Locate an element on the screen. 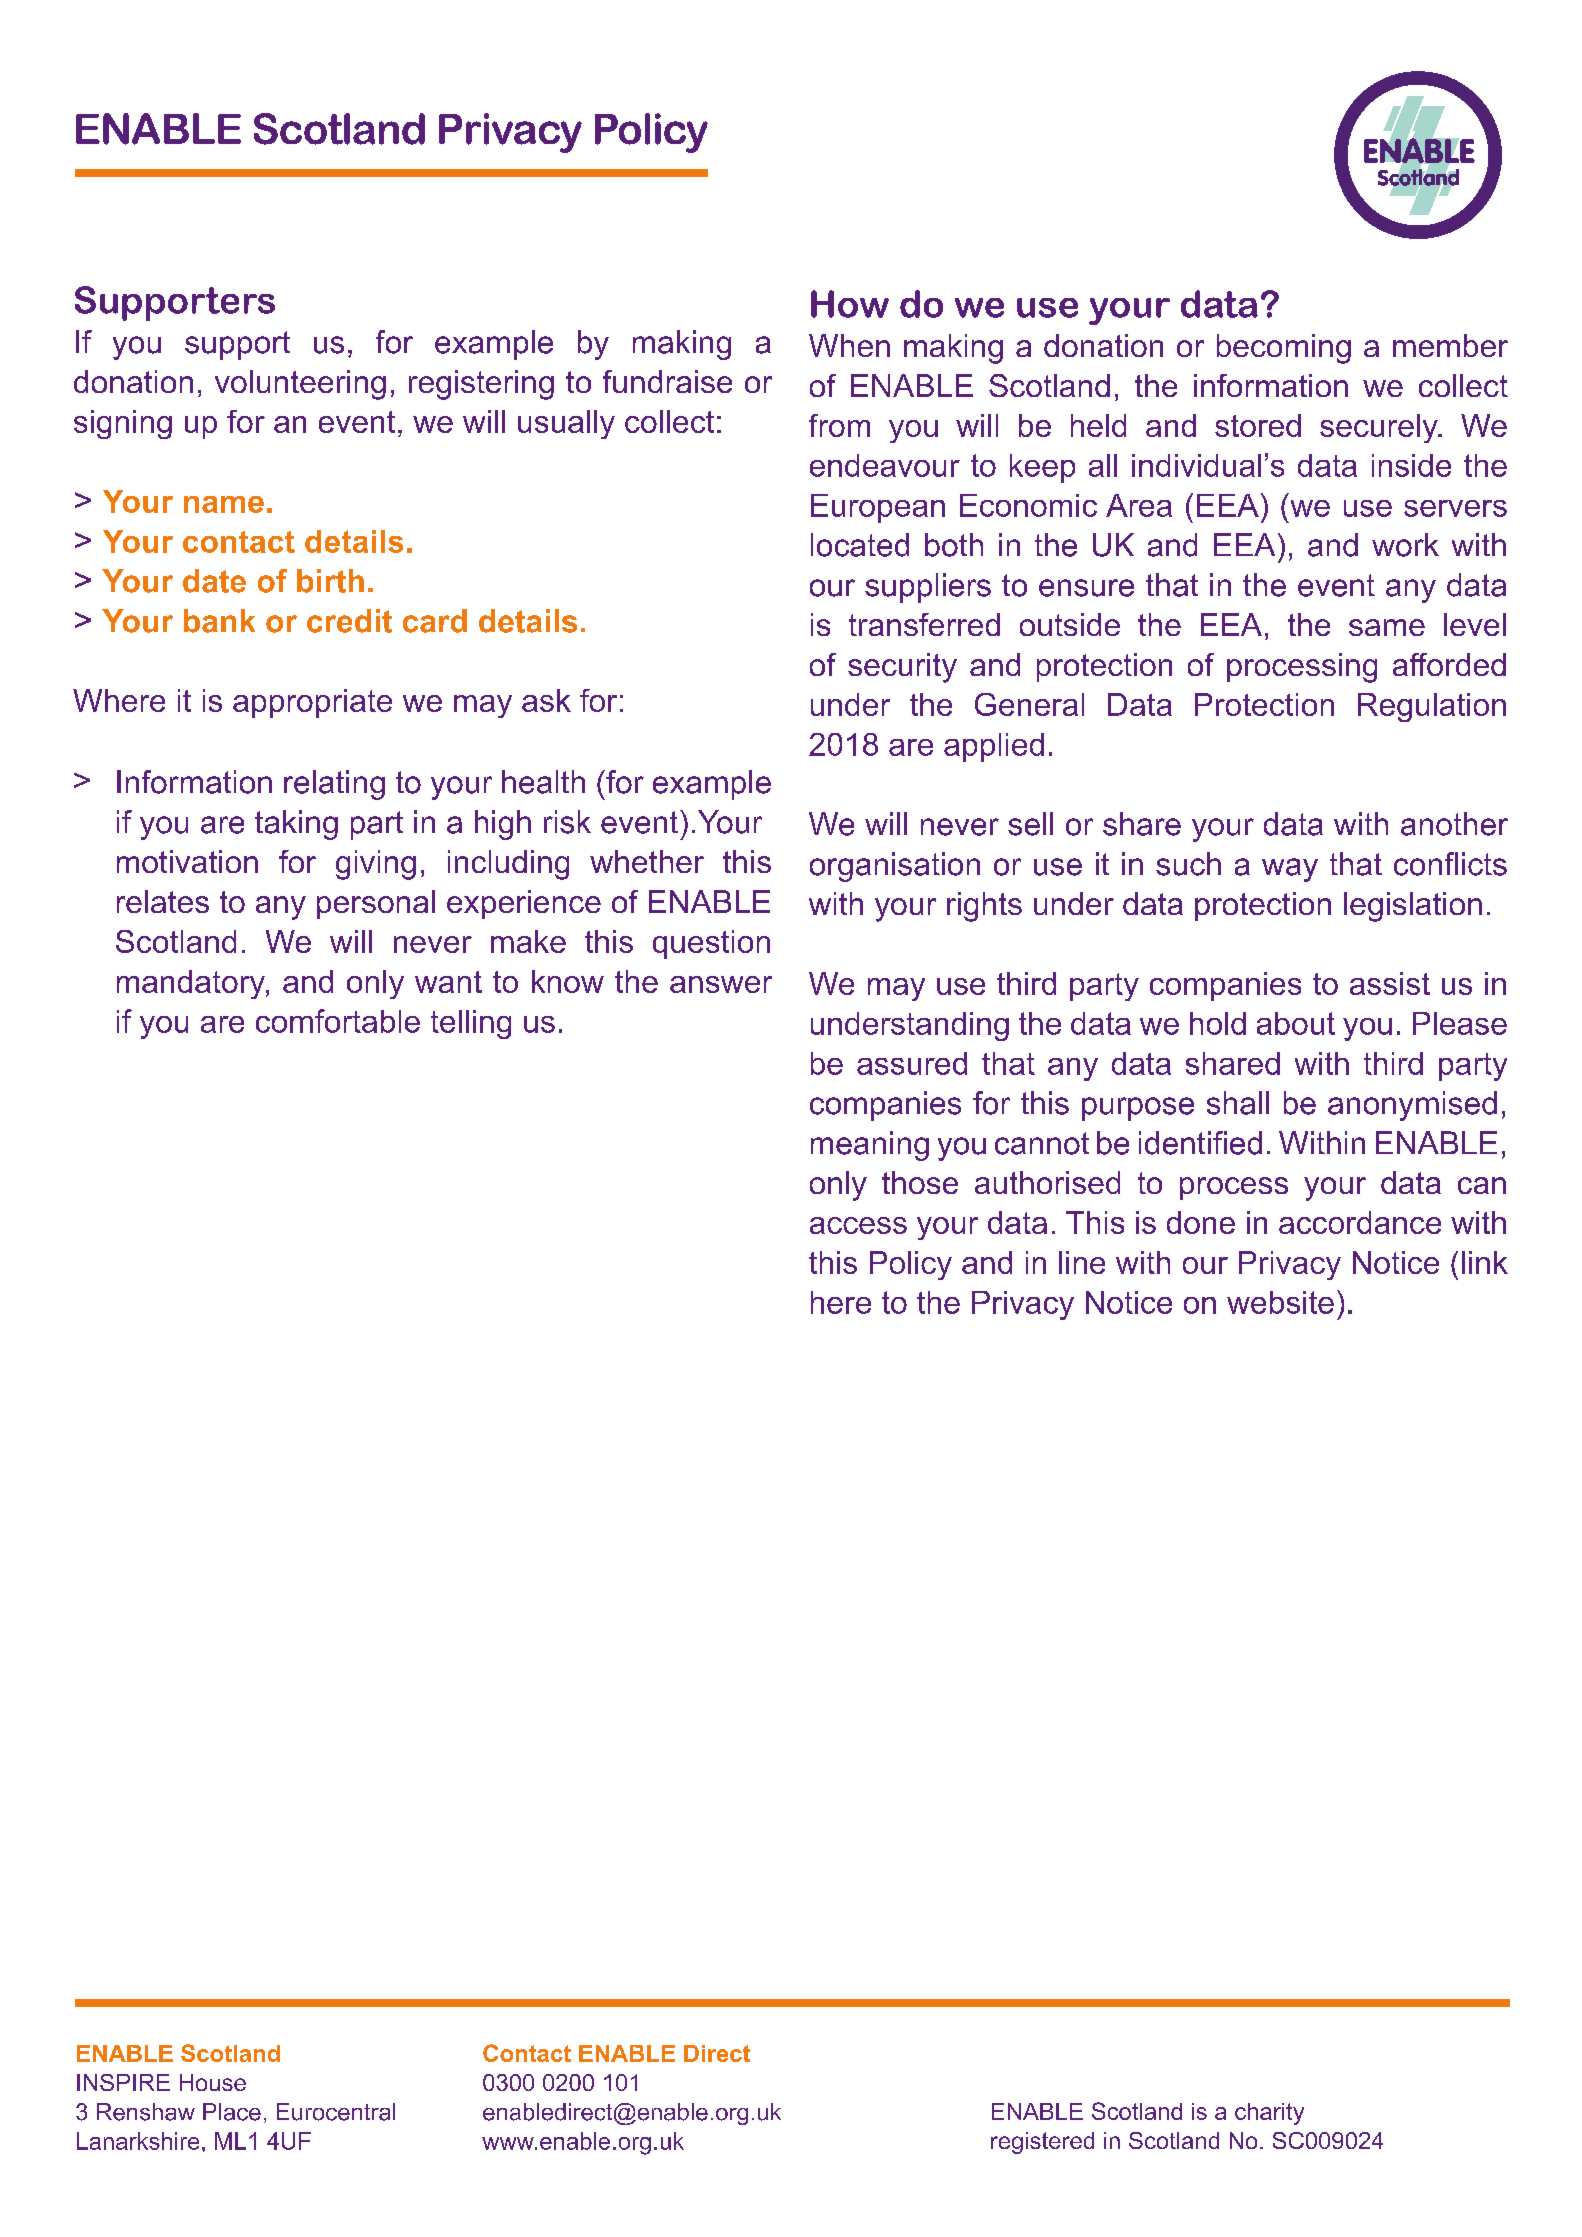 Image resolution: width=1582 pixels, height=2237 pixels. When is located at coordinates (849, 345).
